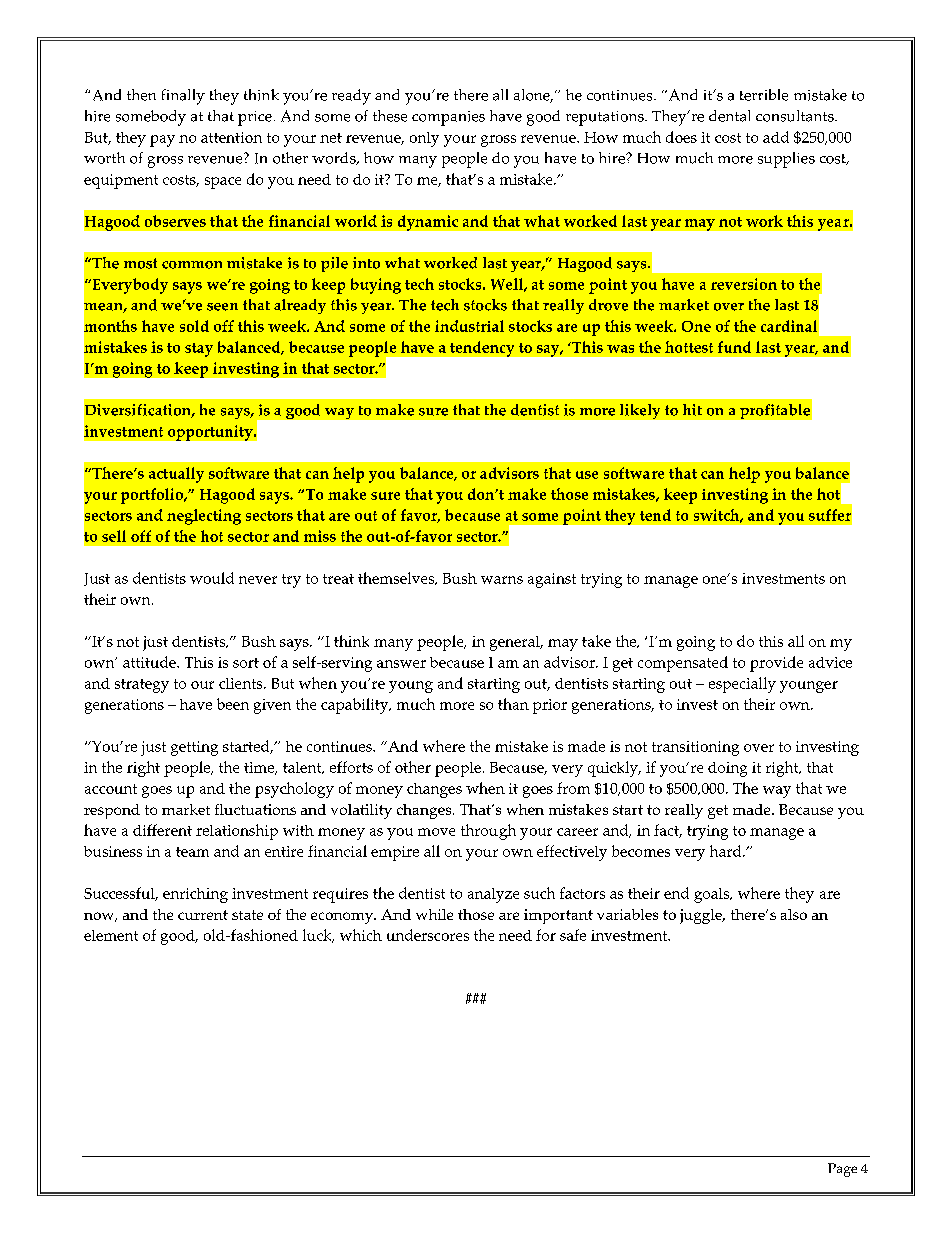 This document has height=1233, width=952. Describe the element at coordinates (150, 662) in the document. I see `attitude` at that location.
